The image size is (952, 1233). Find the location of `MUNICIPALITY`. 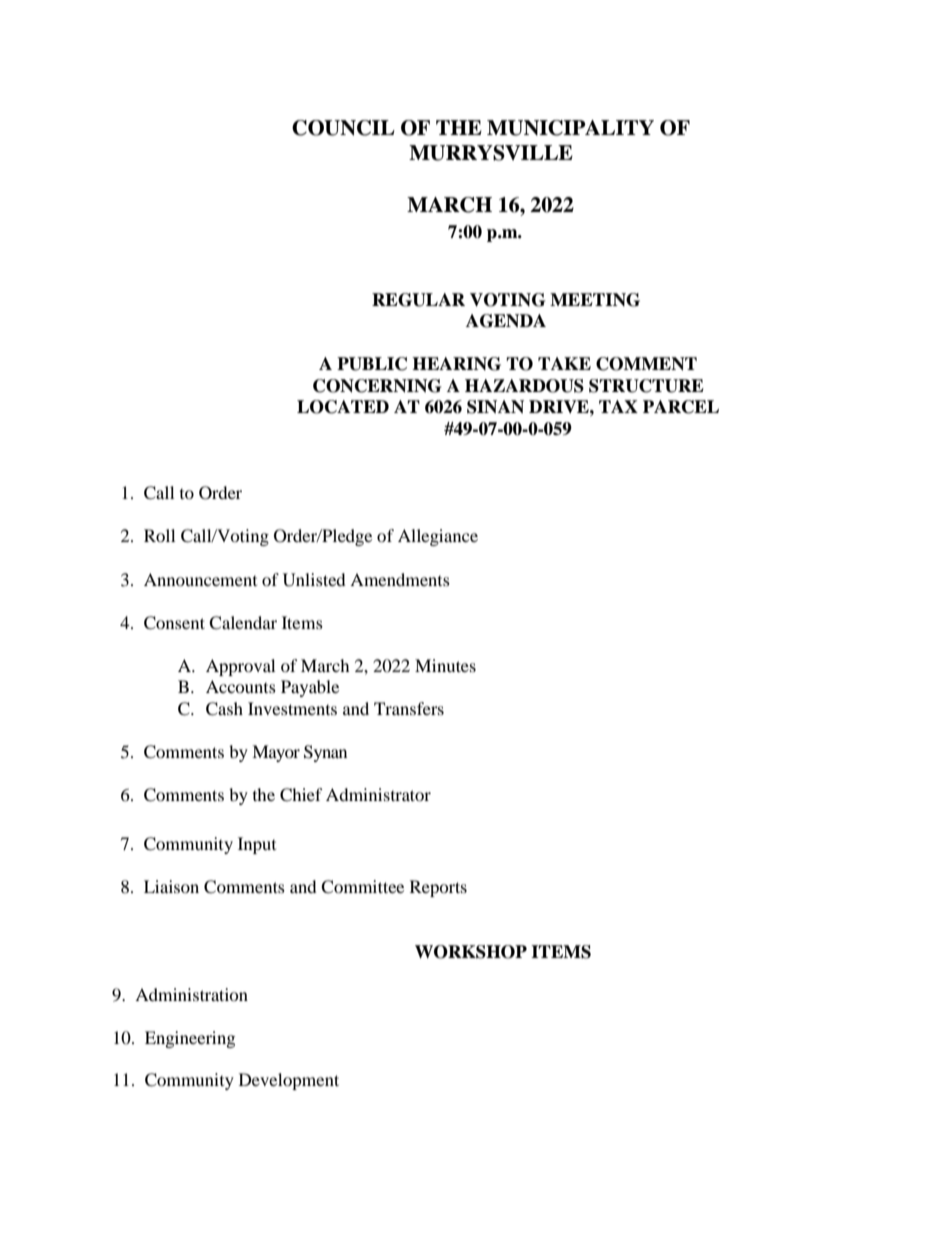

MUNICIPALITY is located at coordinates (570, 128).
